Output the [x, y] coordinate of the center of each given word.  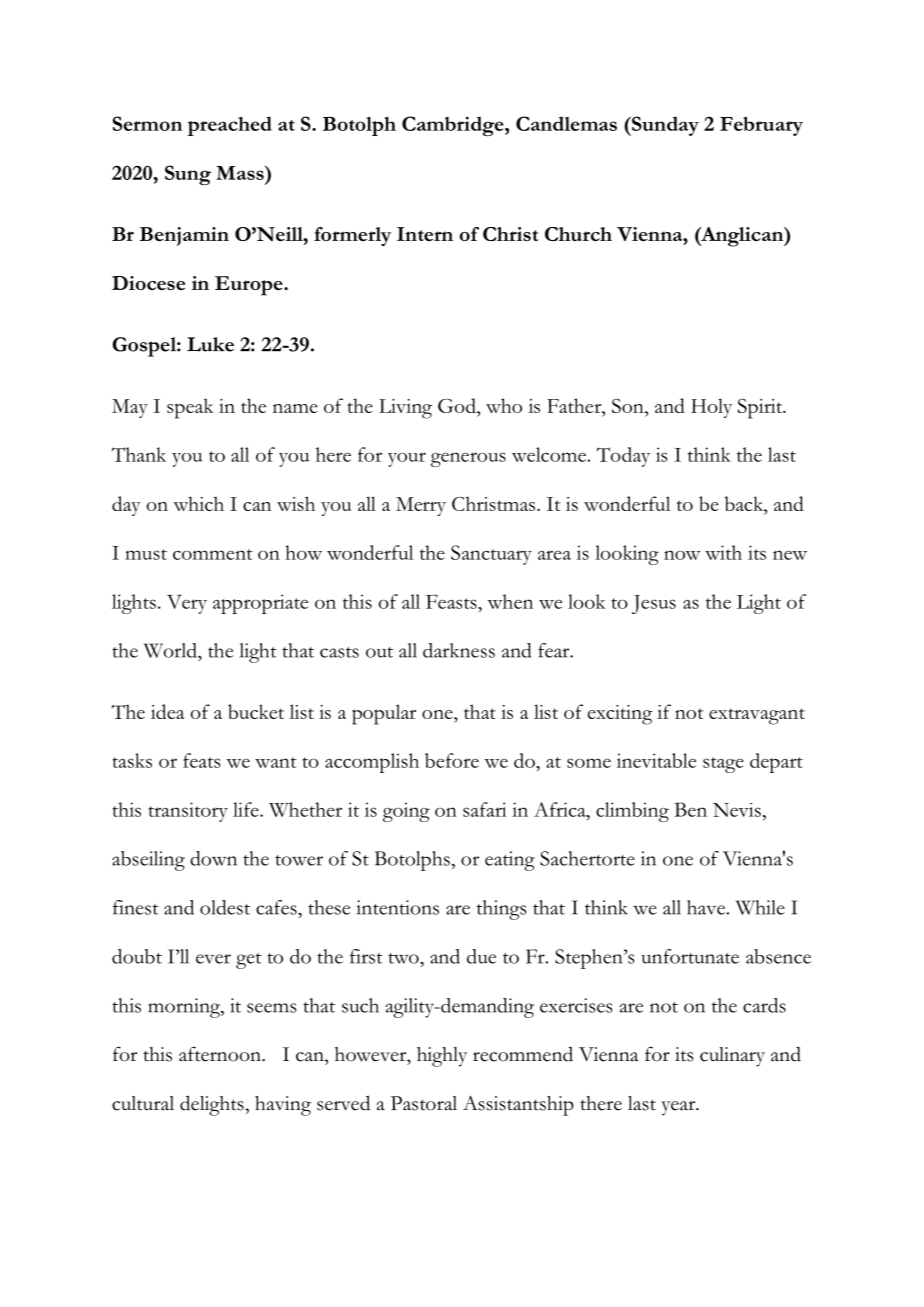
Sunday [664, 126]
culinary [732, 1057]
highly [442, 1057]
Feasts [452, 601]
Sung [188, 175]
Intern [425, 234]
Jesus [654, 604]
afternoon [221, 1054]
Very [187, 604]
